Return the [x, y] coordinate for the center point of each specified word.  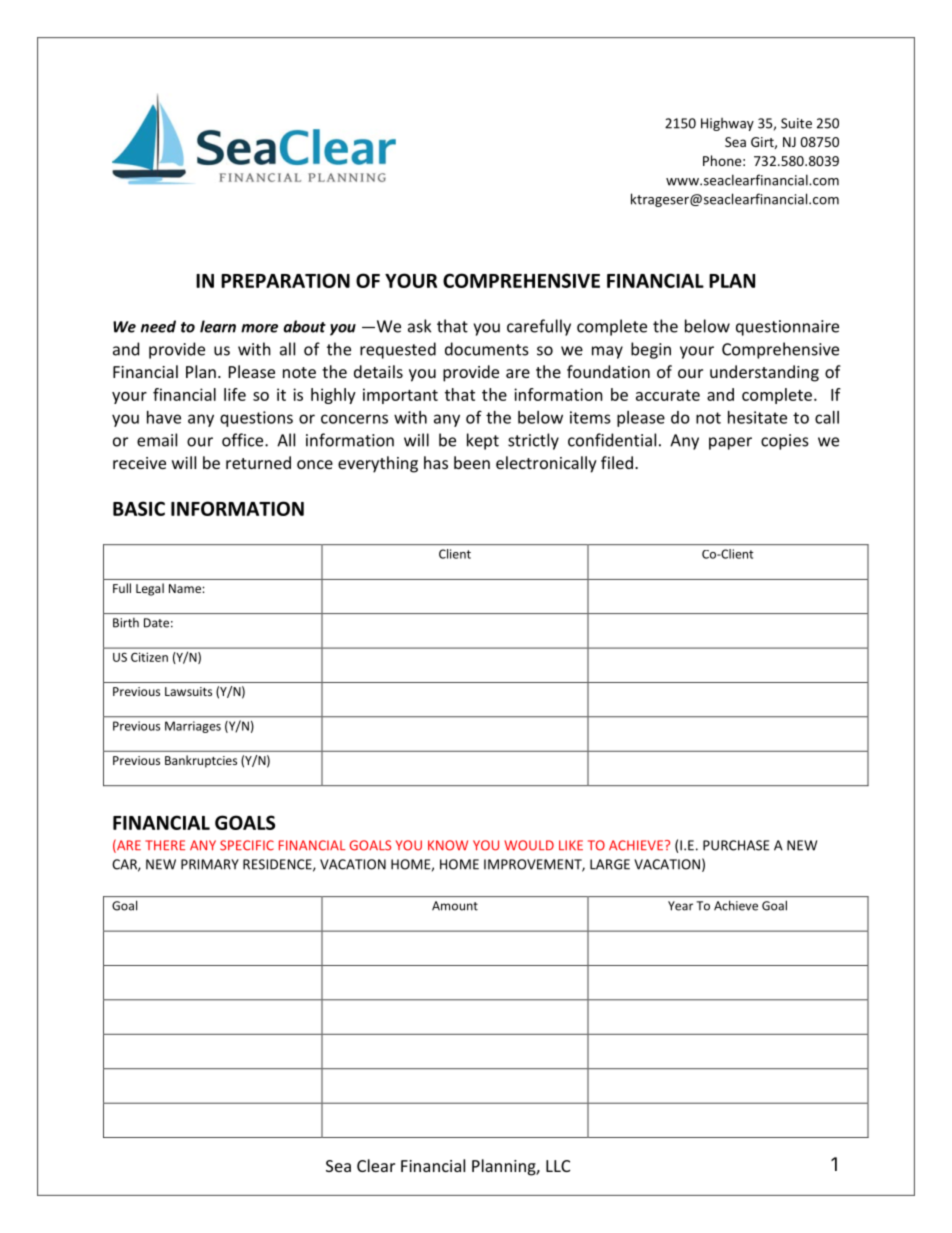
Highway [727, 124]
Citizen [149, 657]
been [472, 462]
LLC [558, 1166]
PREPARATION [285, 280]
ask [419, 326]
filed [617, 462]
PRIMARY [210, 864]
